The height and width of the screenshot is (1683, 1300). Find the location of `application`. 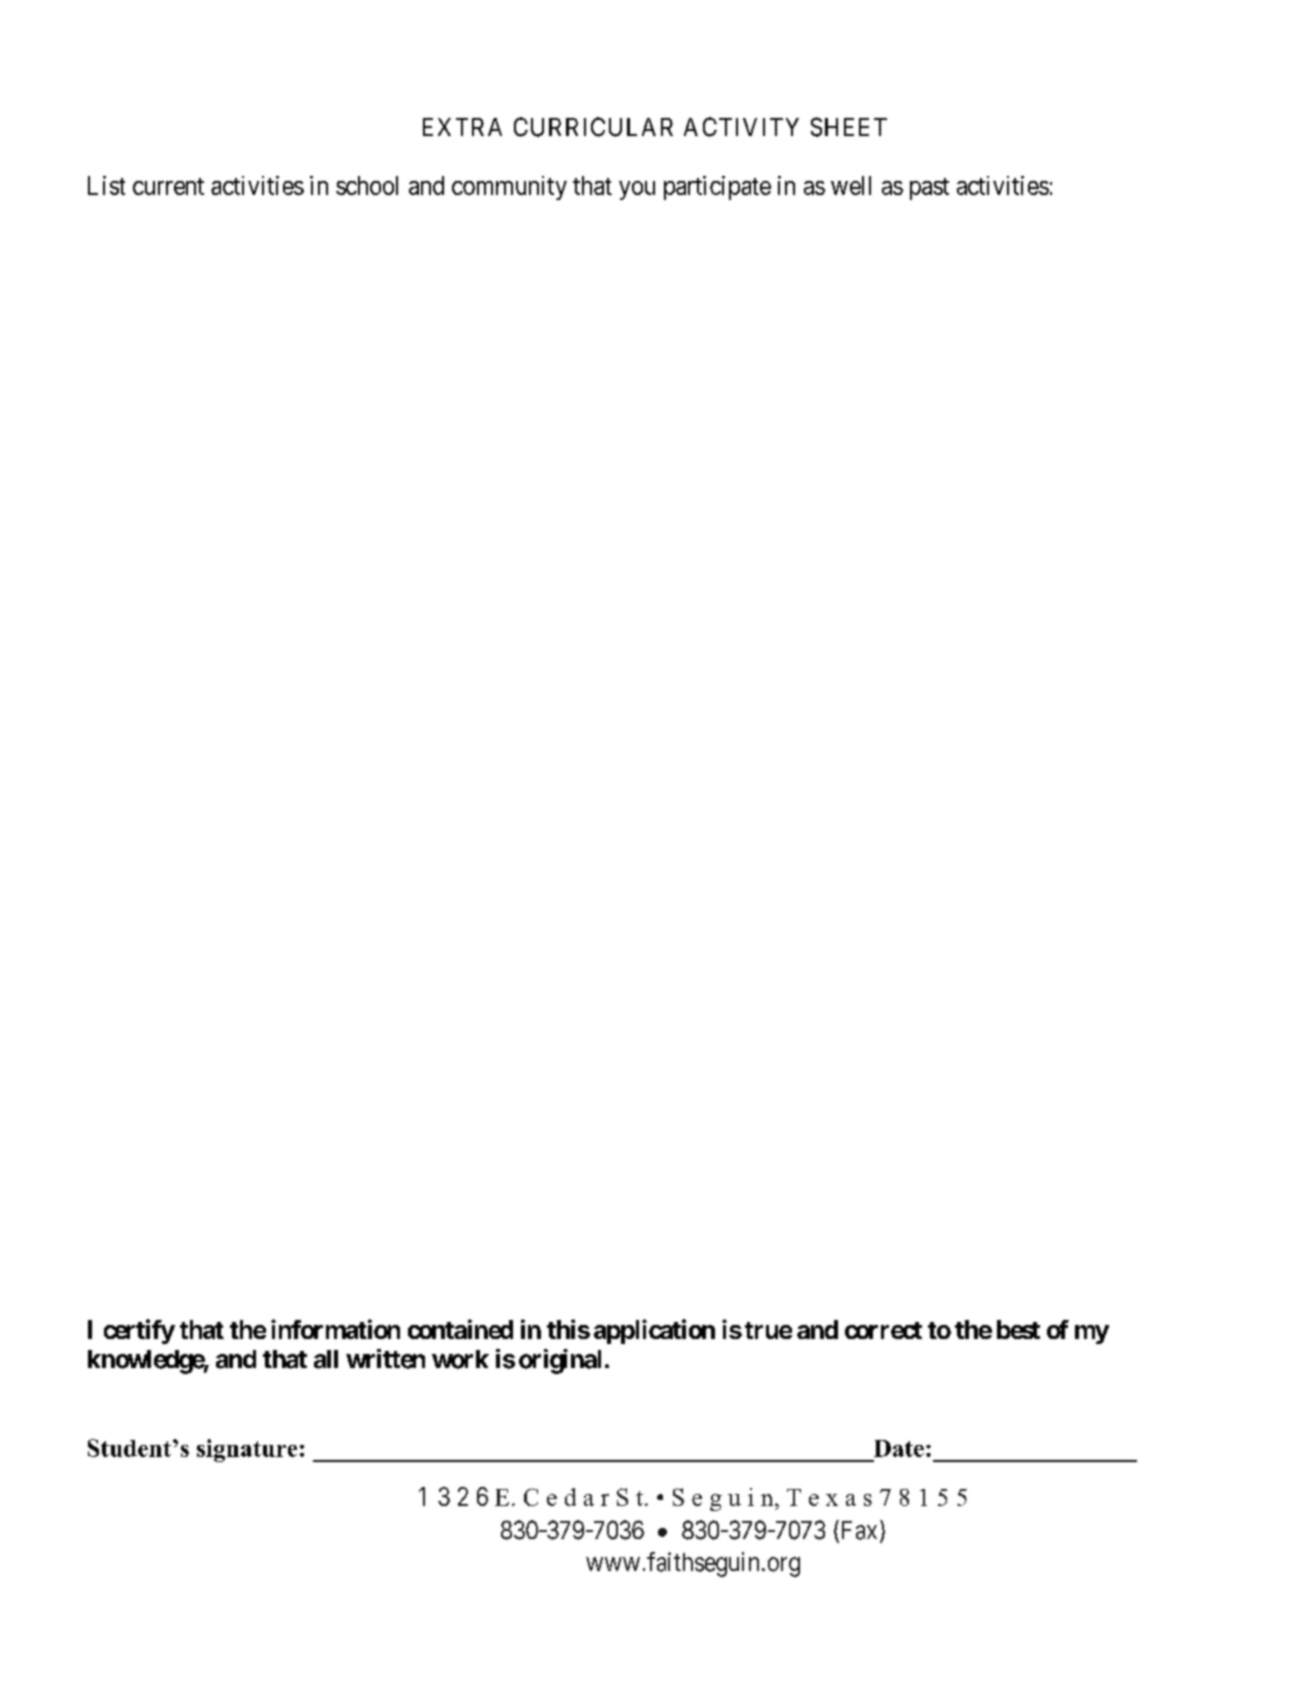

application is located at coordinates (654, 1331).
